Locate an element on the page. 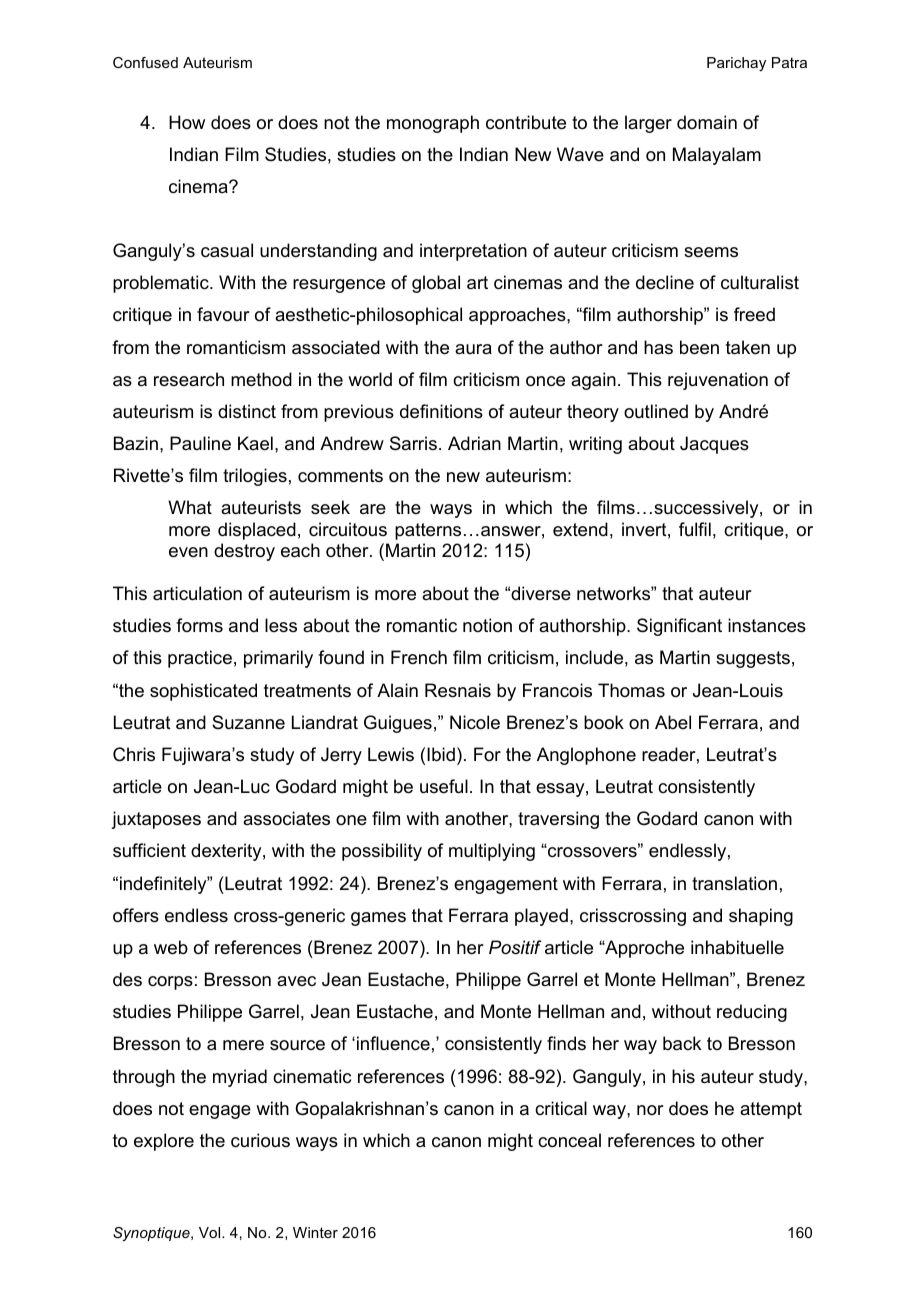 This document has height=1308, width=924. Significant is located at coordinates (679, 627).
